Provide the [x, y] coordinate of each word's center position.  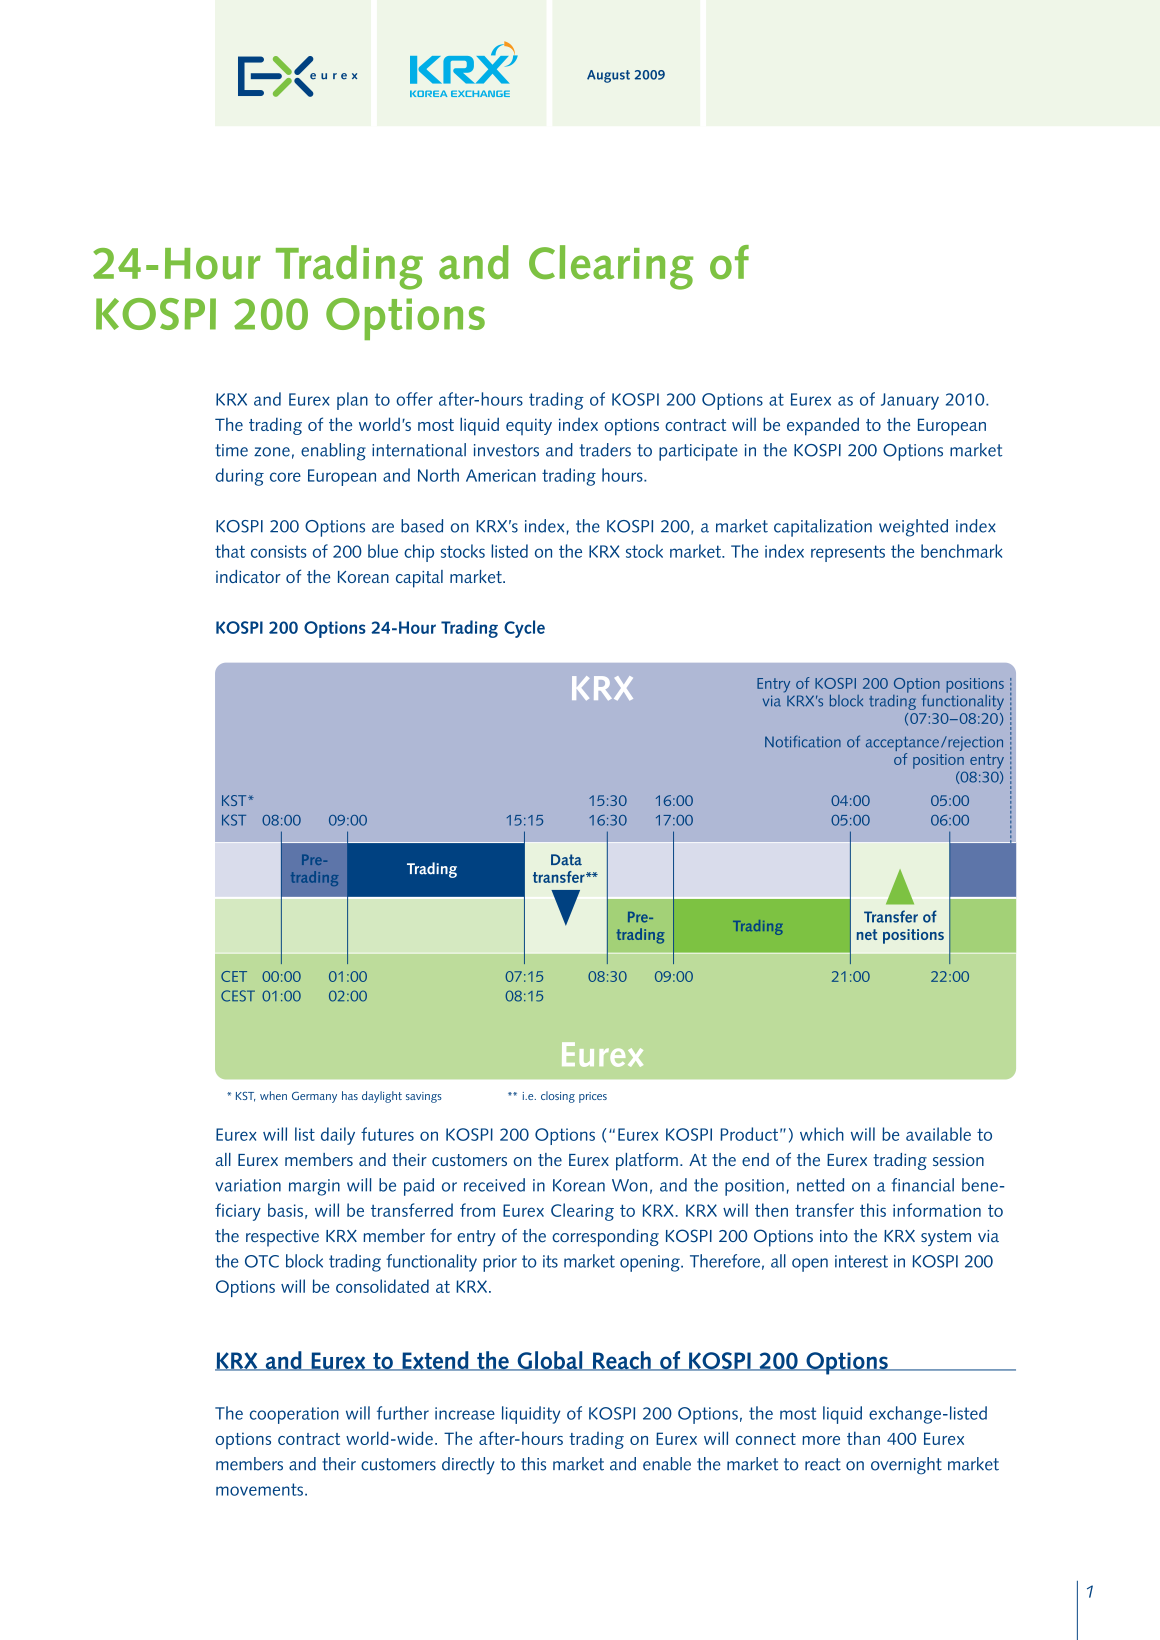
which [822, 1134]
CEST [238, 996]
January [910, 401]
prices [593, 1097]
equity [529, 427]
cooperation [294, 1415]
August [608, 76]
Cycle [524, 629]
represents [848, 553]
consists [279, 551]
